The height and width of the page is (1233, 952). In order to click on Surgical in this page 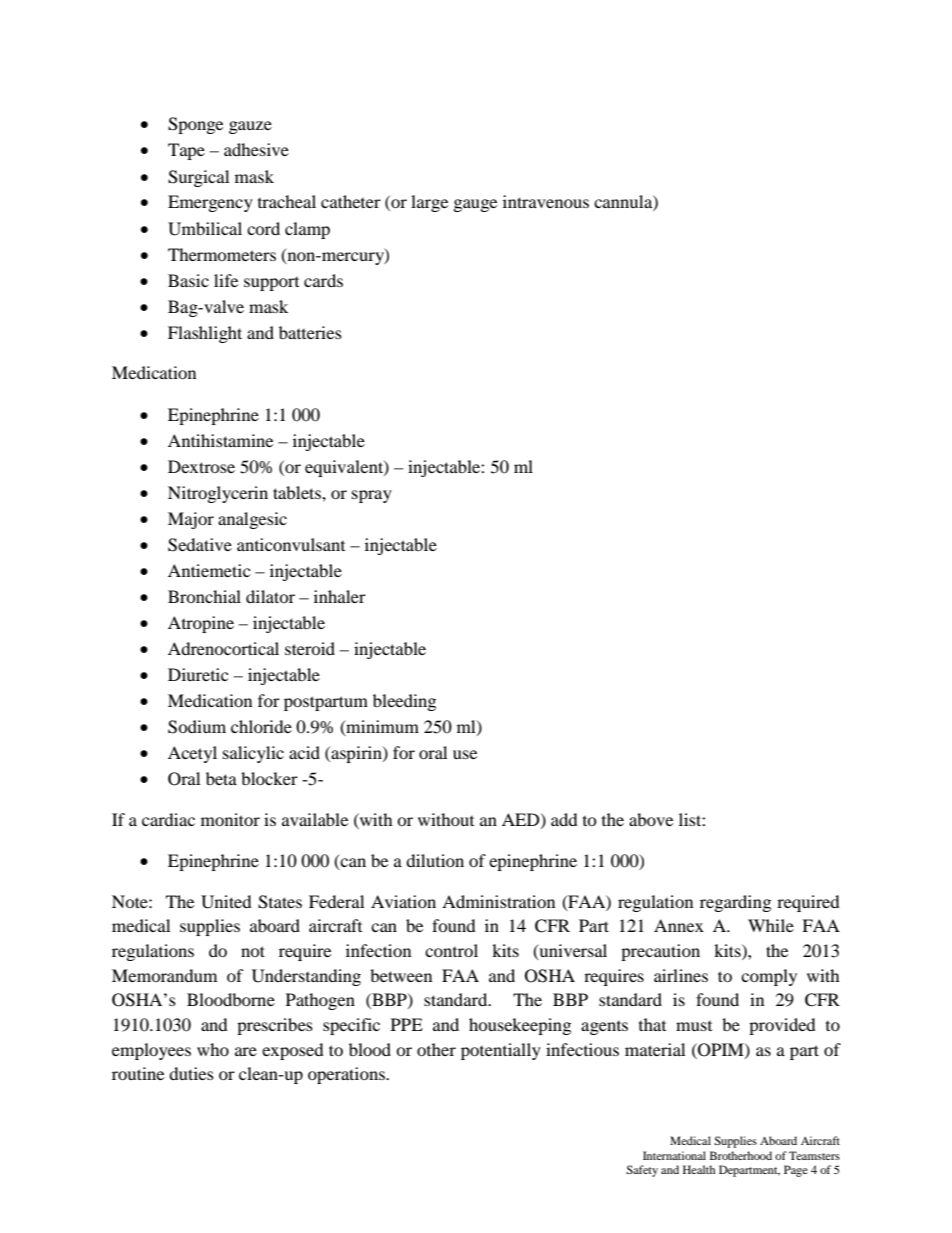, I will do `click(198, 178)`.
